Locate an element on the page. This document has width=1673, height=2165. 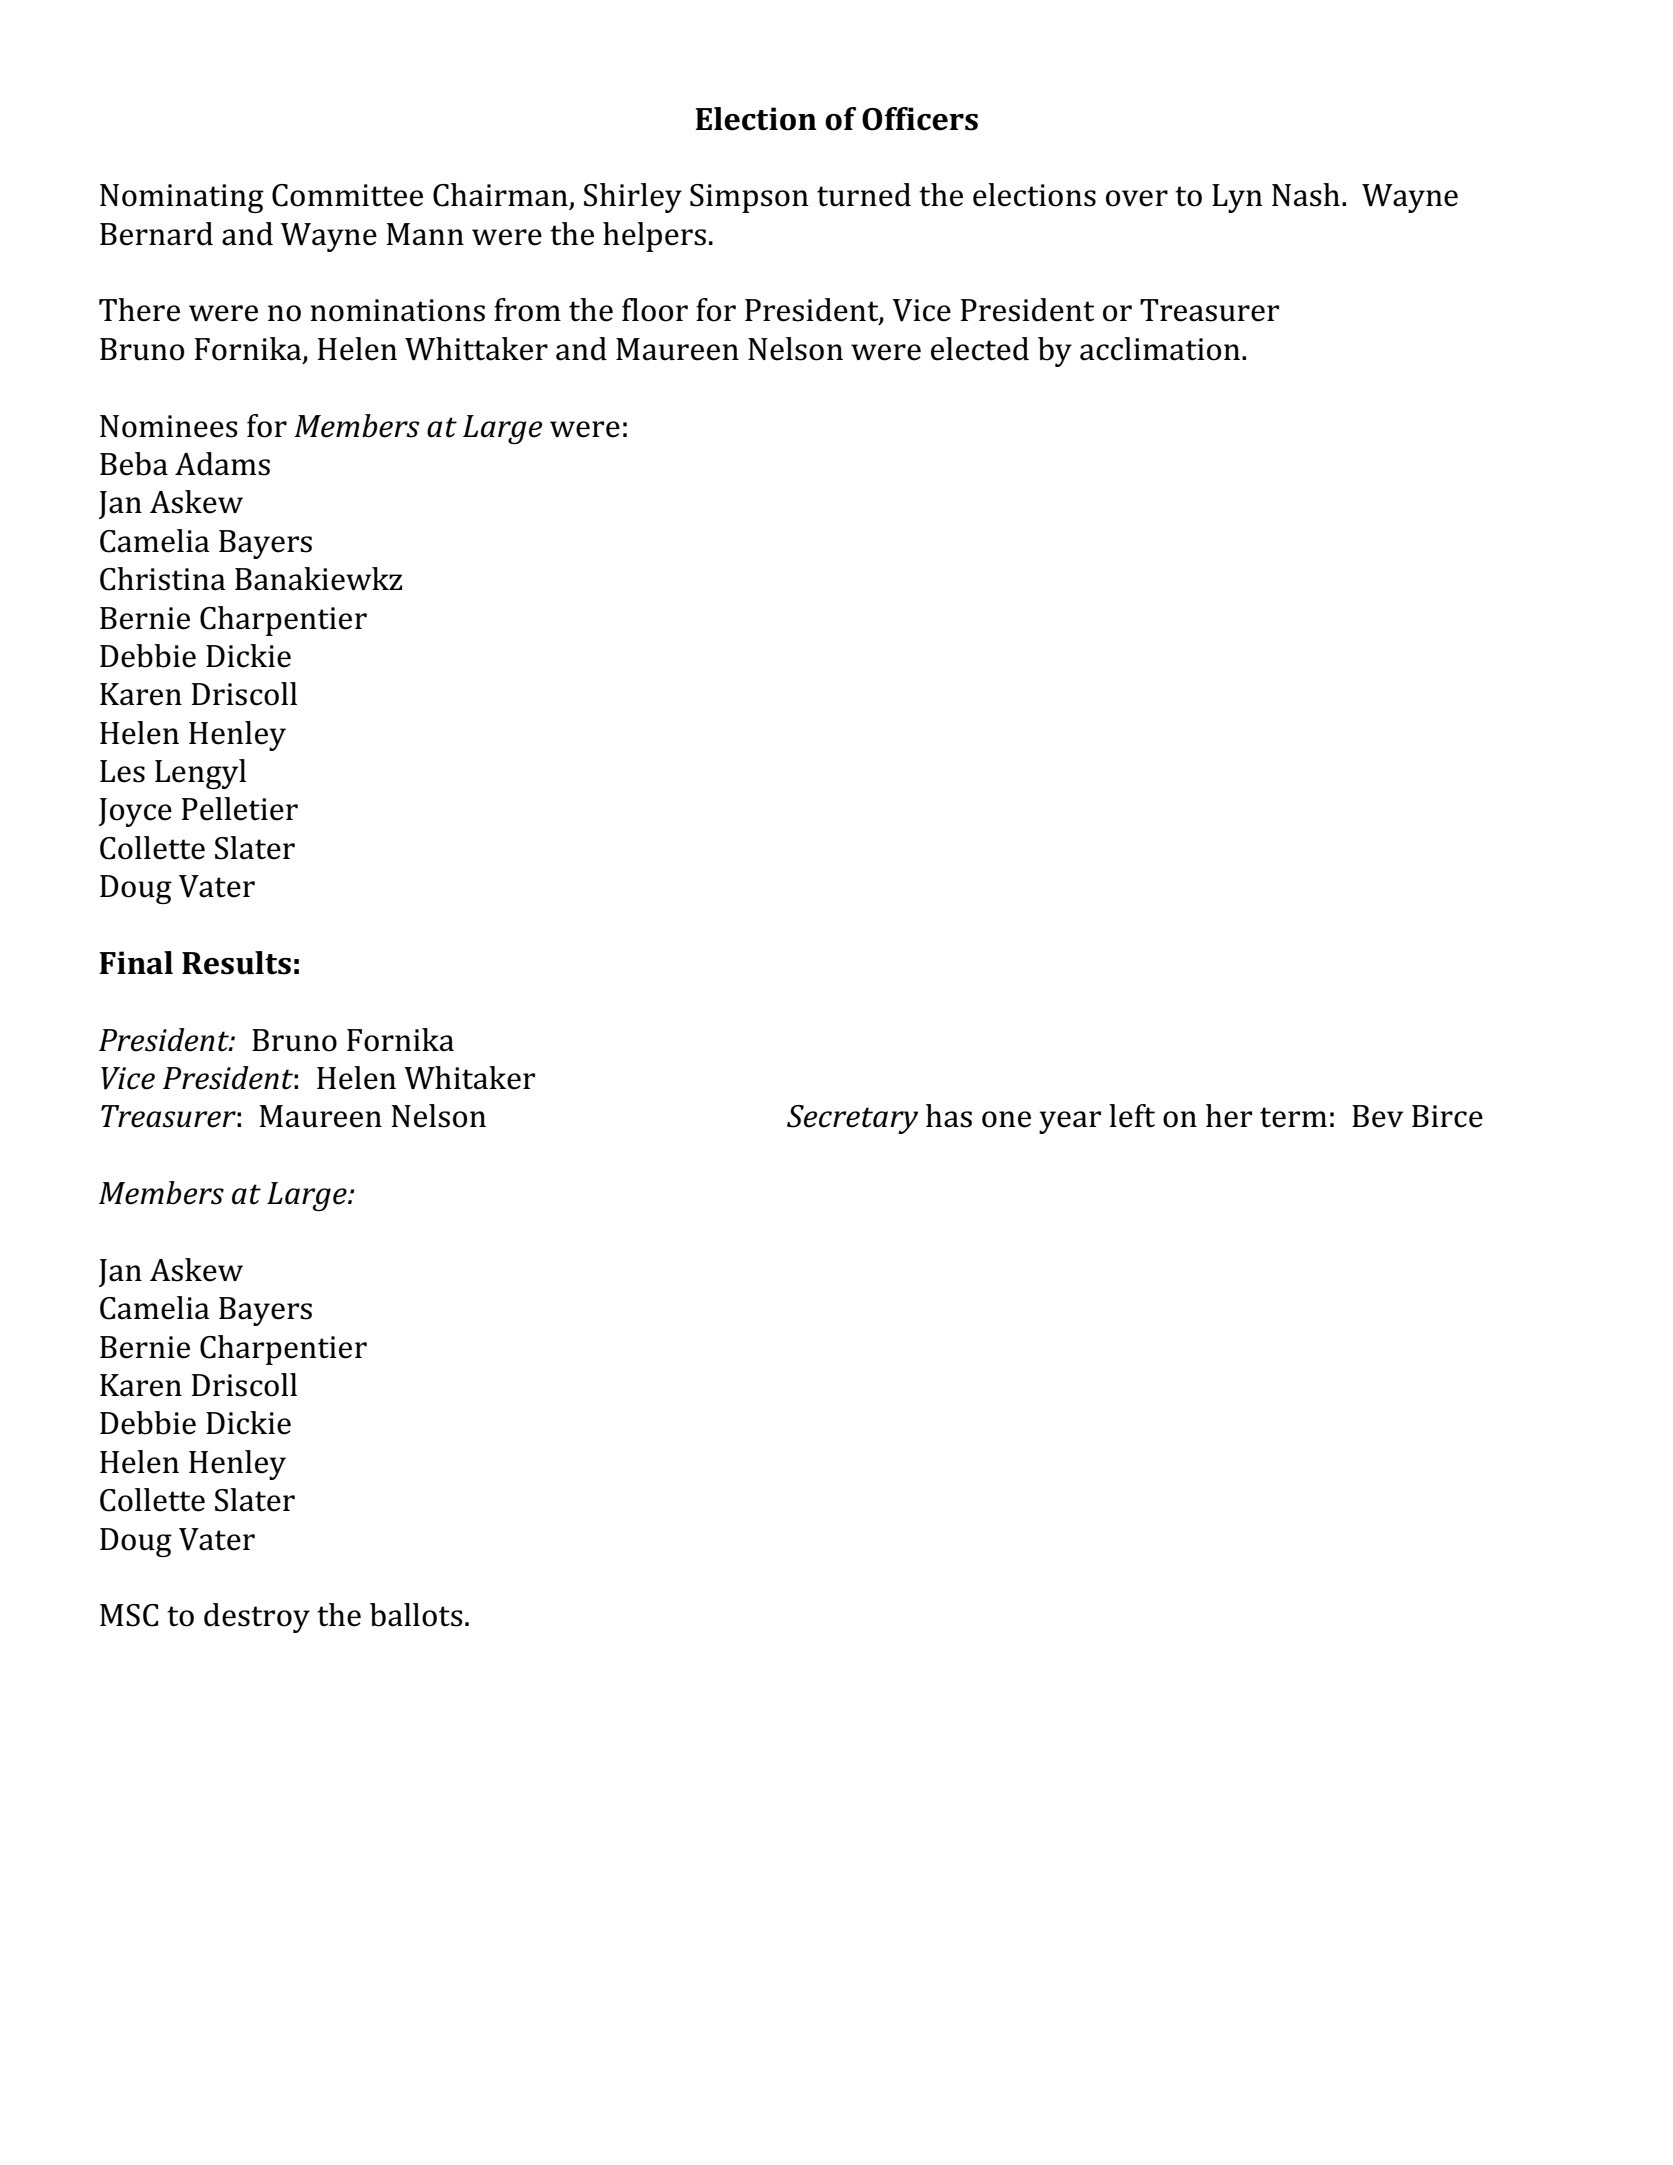
destroy is located at coordinates (257, 1618).
